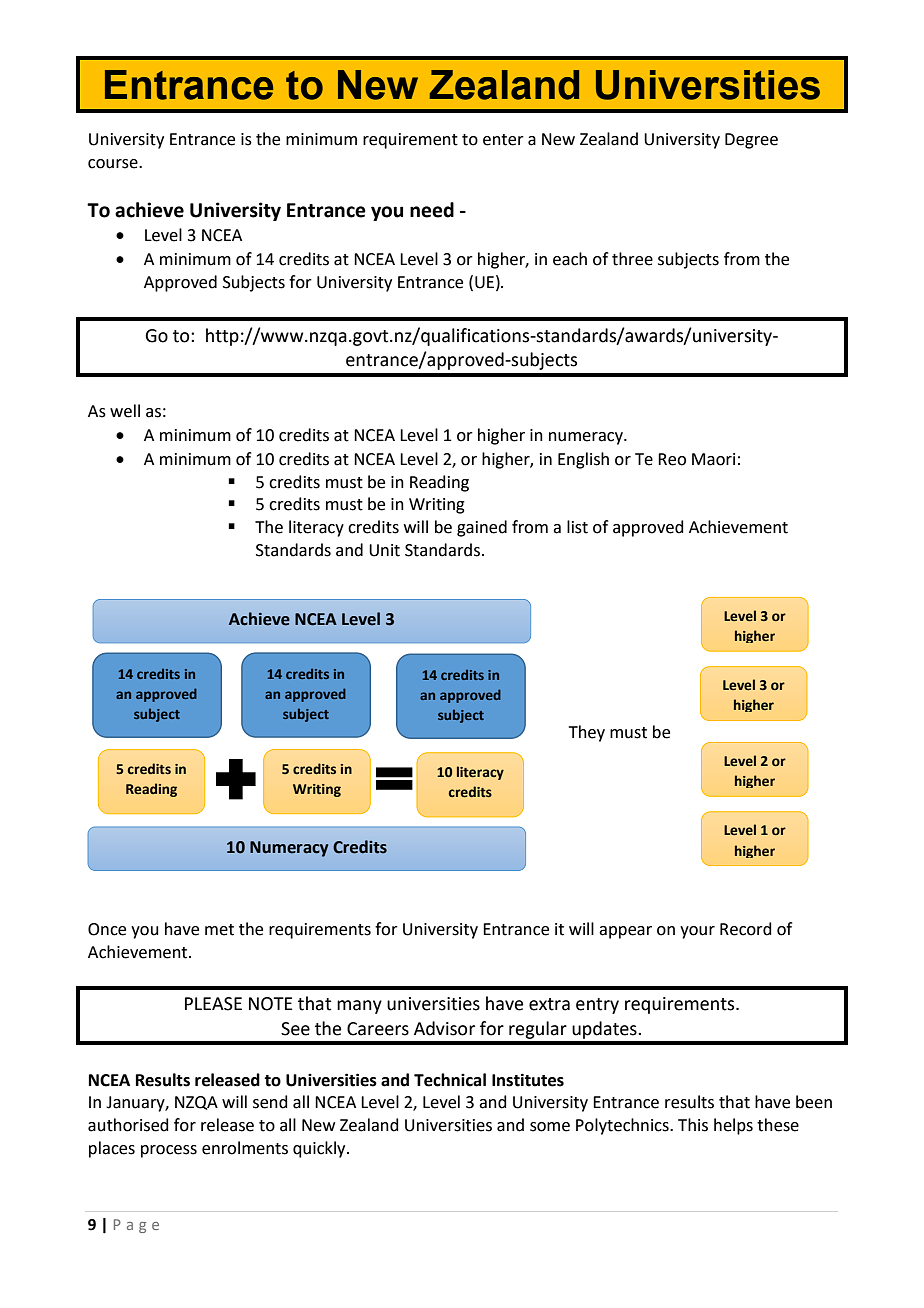 This page has height=1308, width=924. What do you see at coordinates (577, 527) in the page?
I see `list` at bounding box center [577, 527].
